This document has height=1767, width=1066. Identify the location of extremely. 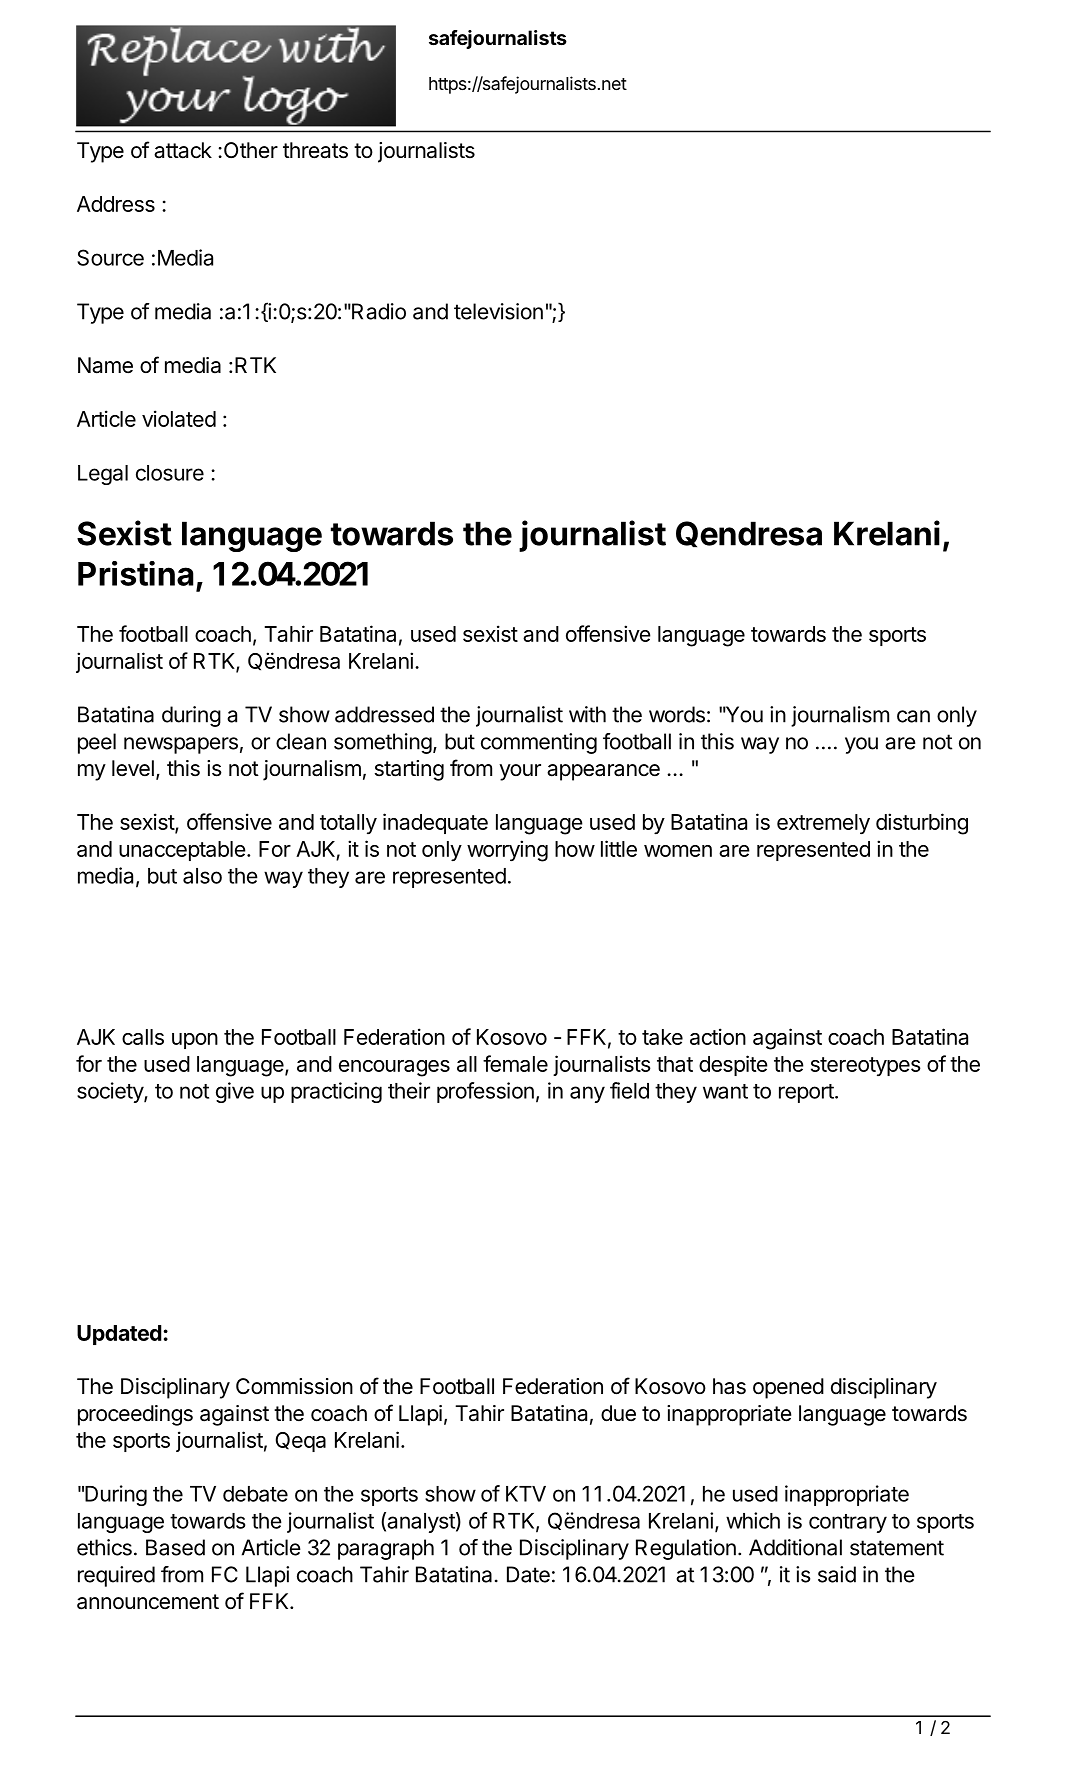
(823, 824).
